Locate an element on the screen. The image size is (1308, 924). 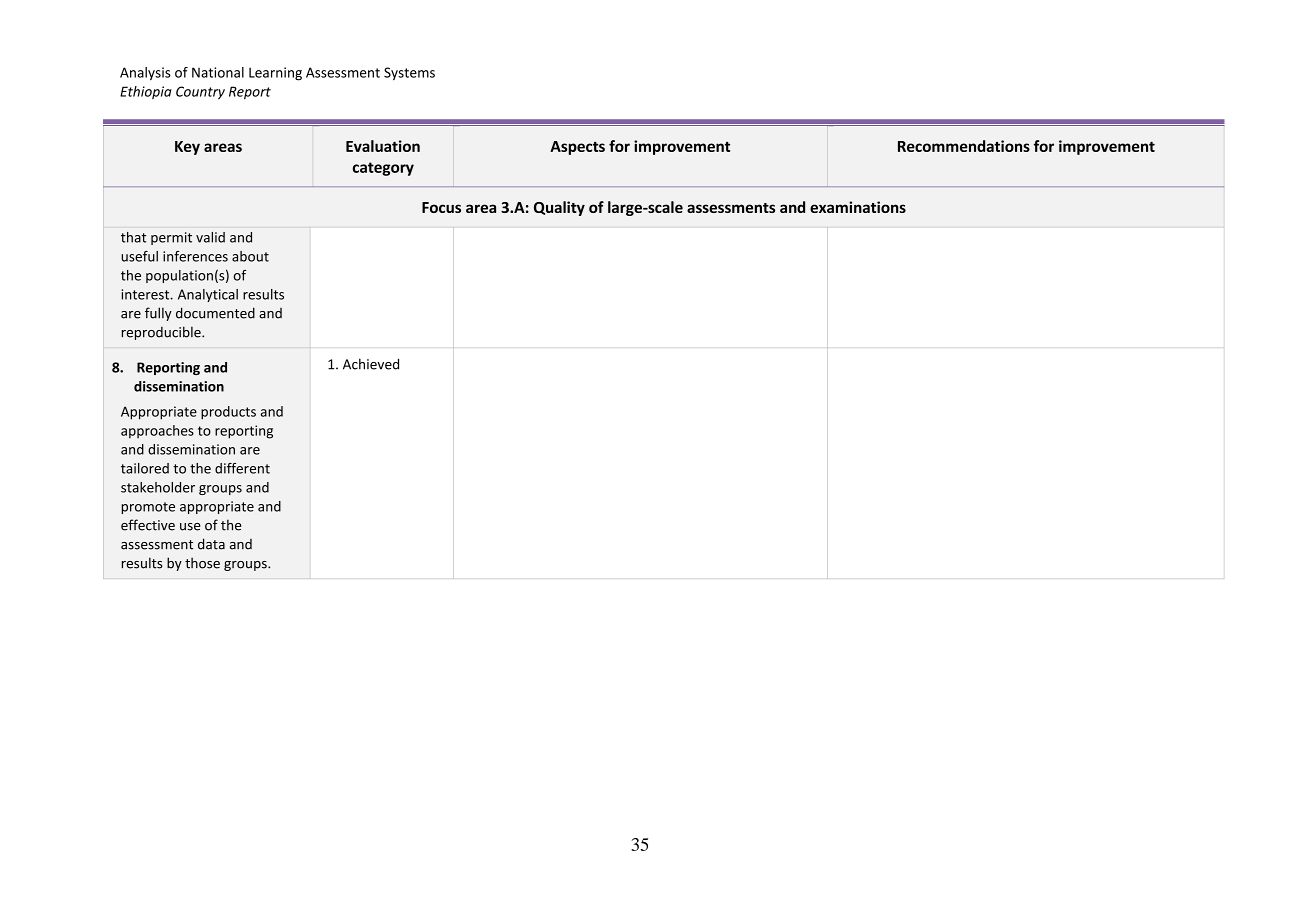
Recommendations is located at coordinates (964, 146).
